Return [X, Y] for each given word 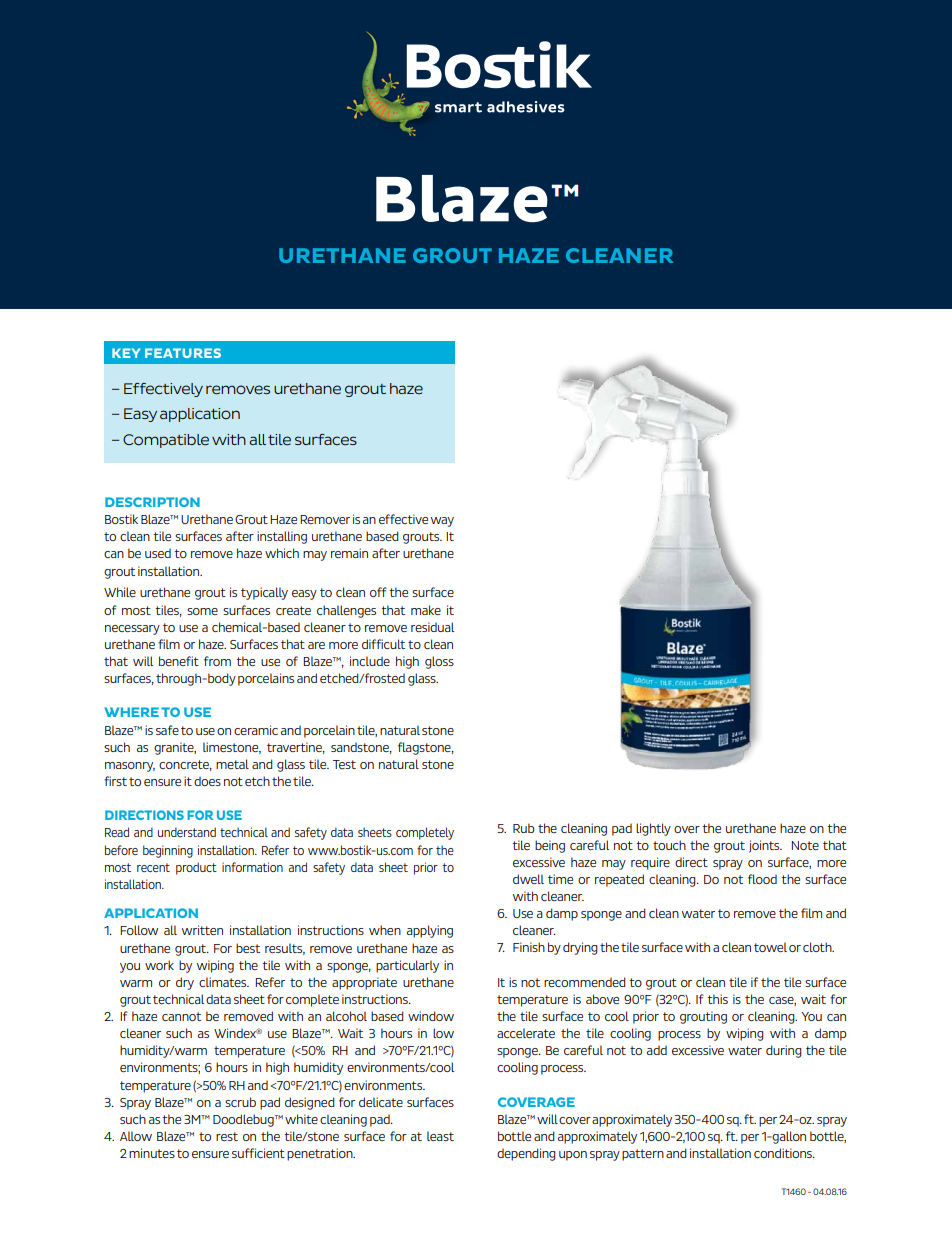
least [440, 1136]
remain [349, 553]
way [442, 522]
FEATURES [183, 353]
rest [227, 1136]
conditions [784, 1153]
